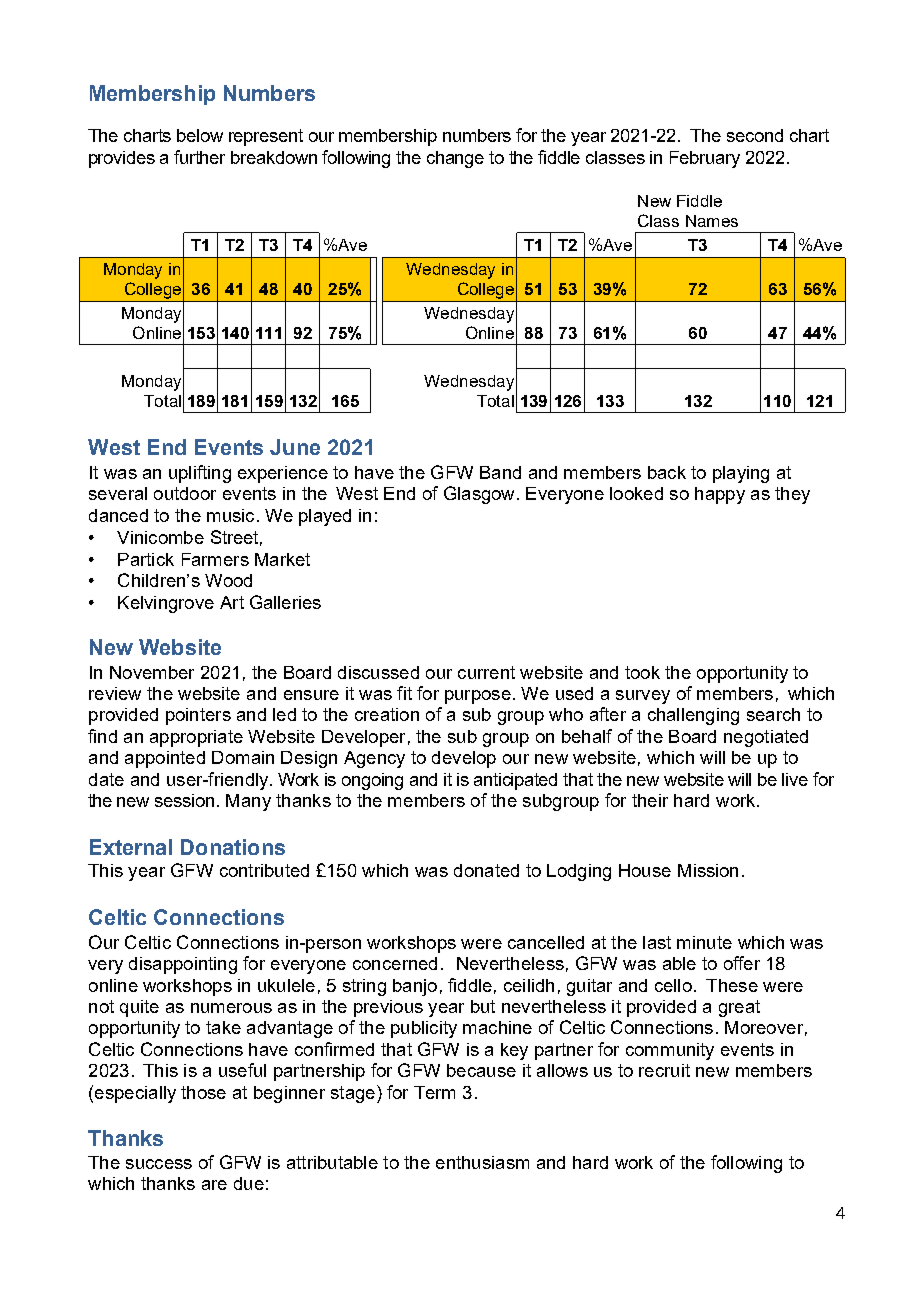 This screenshot has width=924, height=1308. What do you see at coordinates (185, 493) in the screenshot?
I see `outdoor` at bounding box center [185, 493].
